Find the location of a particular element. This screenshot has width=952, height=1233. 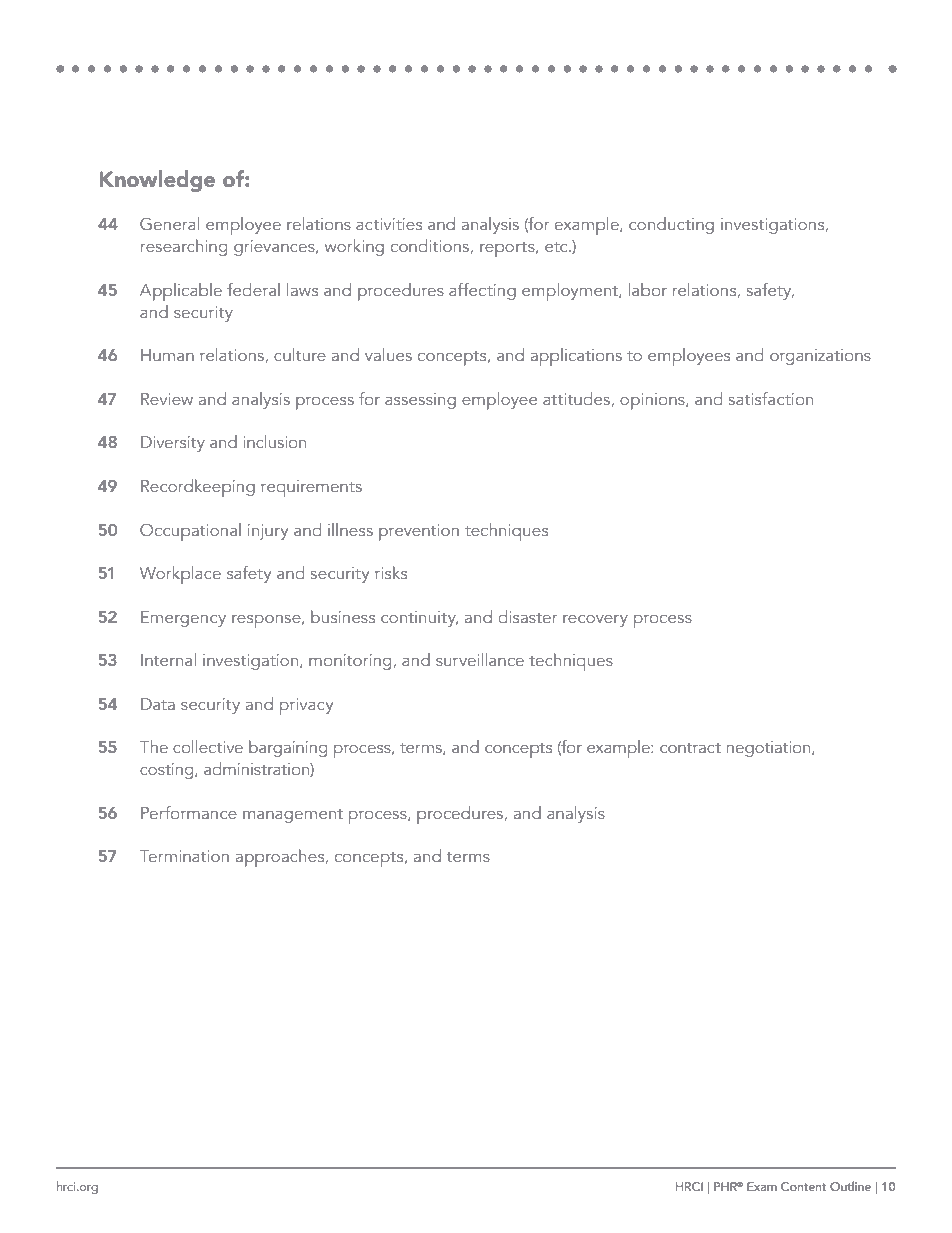

etc is located at coordinates (557, 247).
